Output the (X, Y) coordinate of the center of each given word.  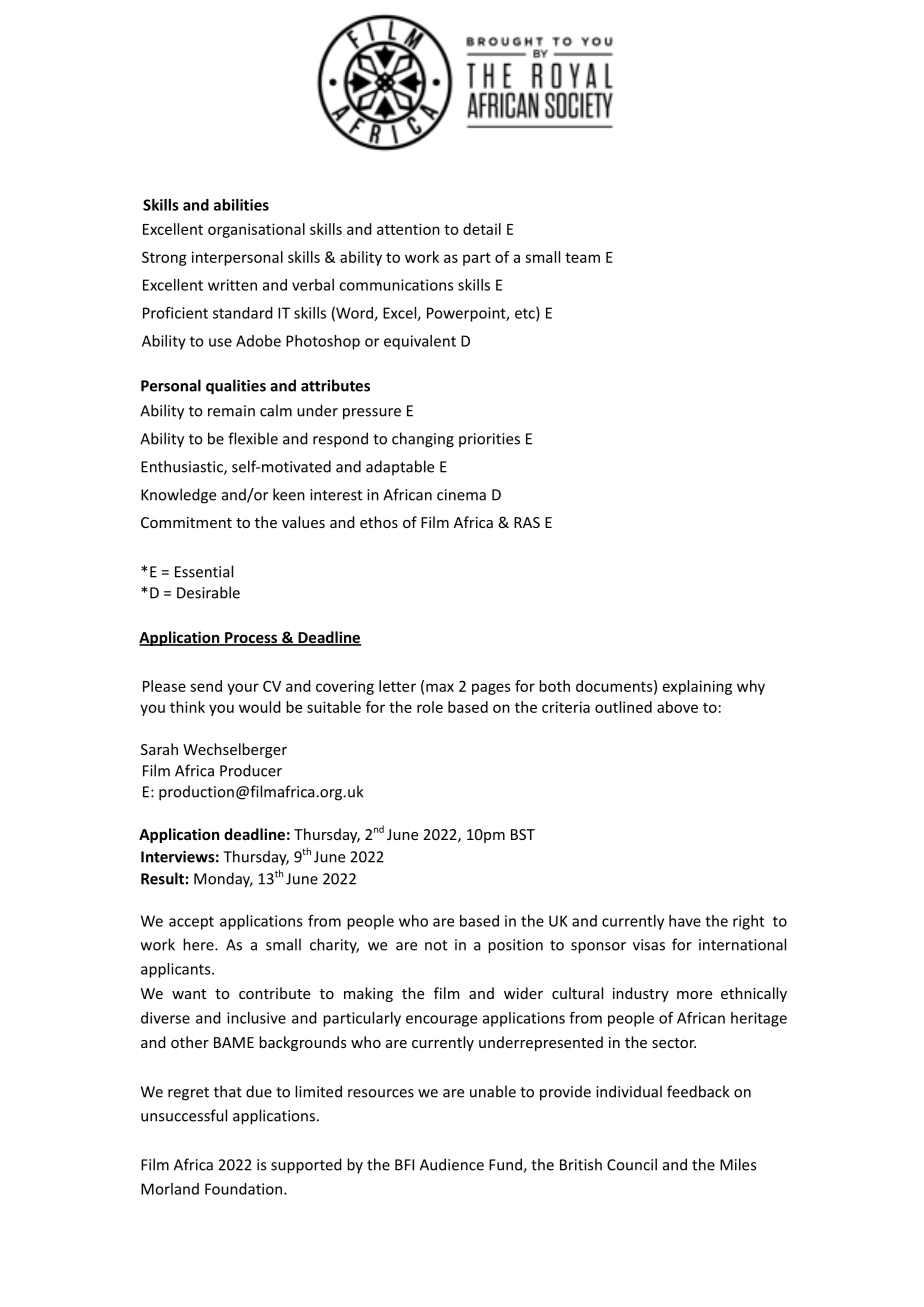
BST (523, 834)
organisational (256, 230)
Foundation (245, 1189)
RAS (527, 522)
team (582, 257)
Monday (223, 880)
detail (482, 229)
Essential (204, 571)
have (685, 921)
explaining (697, 687)
